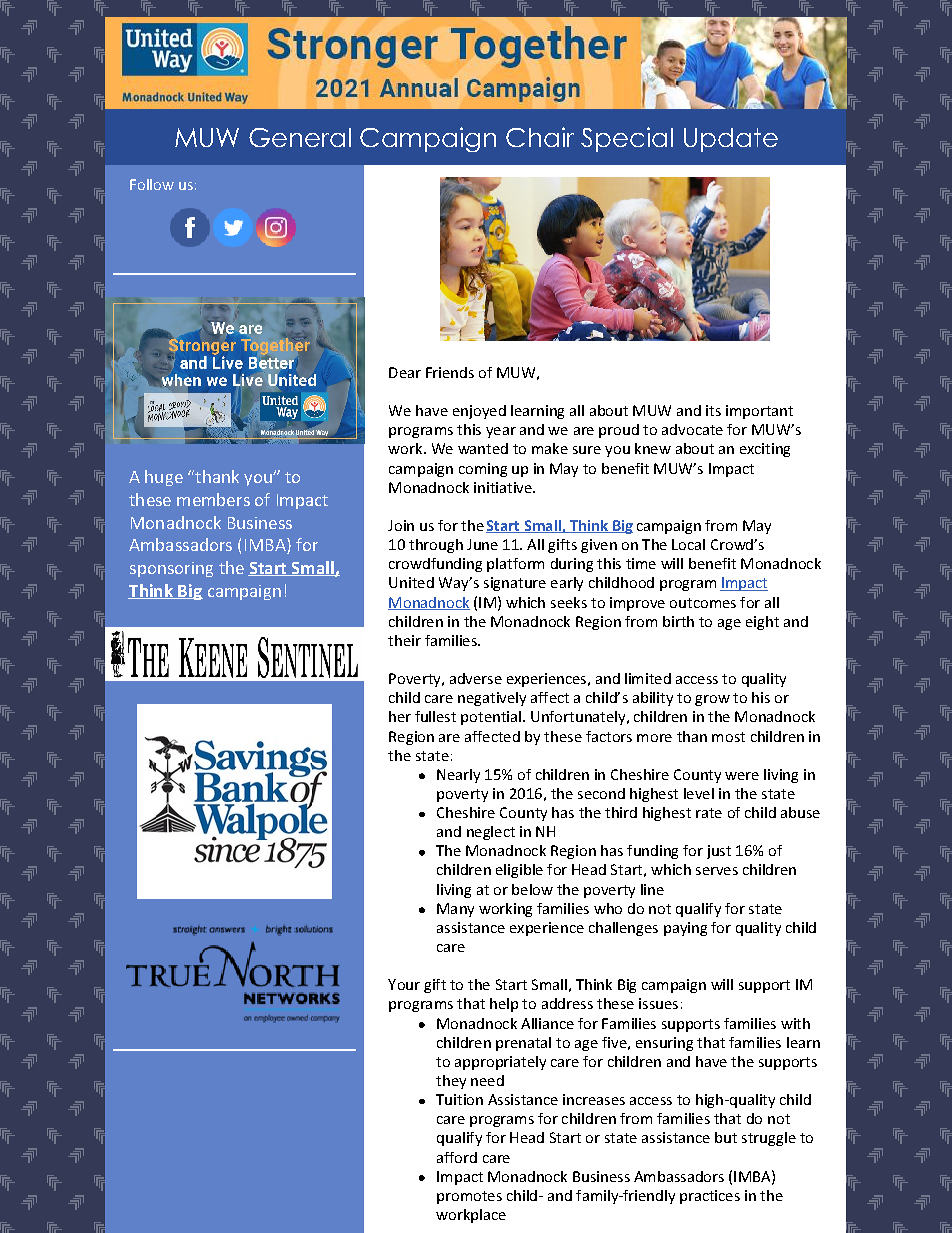 This screenshot has height=1233, width=952. What do you see at coordinates (469, 1197) in the screenshot?
I see `promotes` at bounding box center [469, 1197].
